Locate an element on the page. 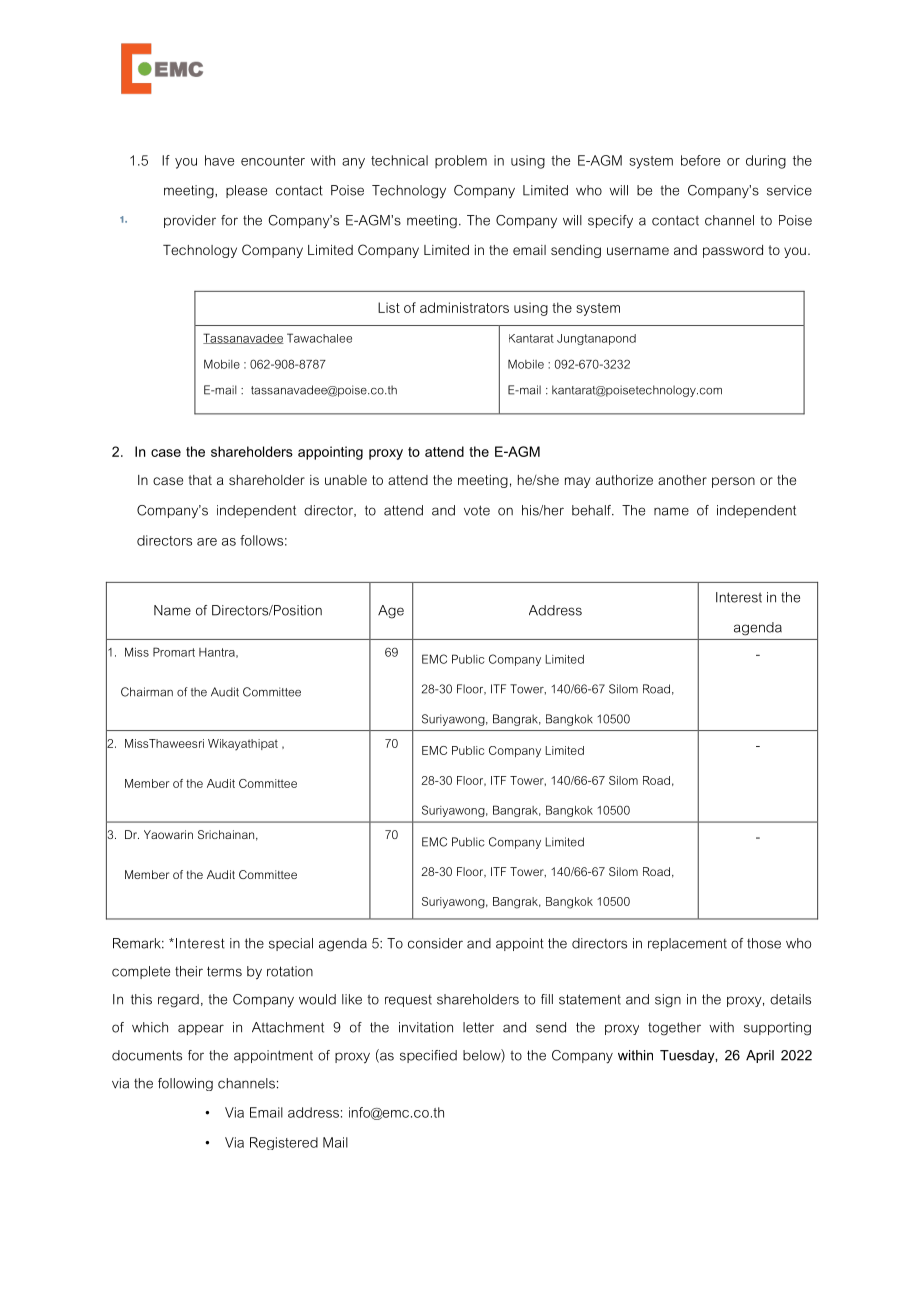  please is located at coordinates (246, 191).
